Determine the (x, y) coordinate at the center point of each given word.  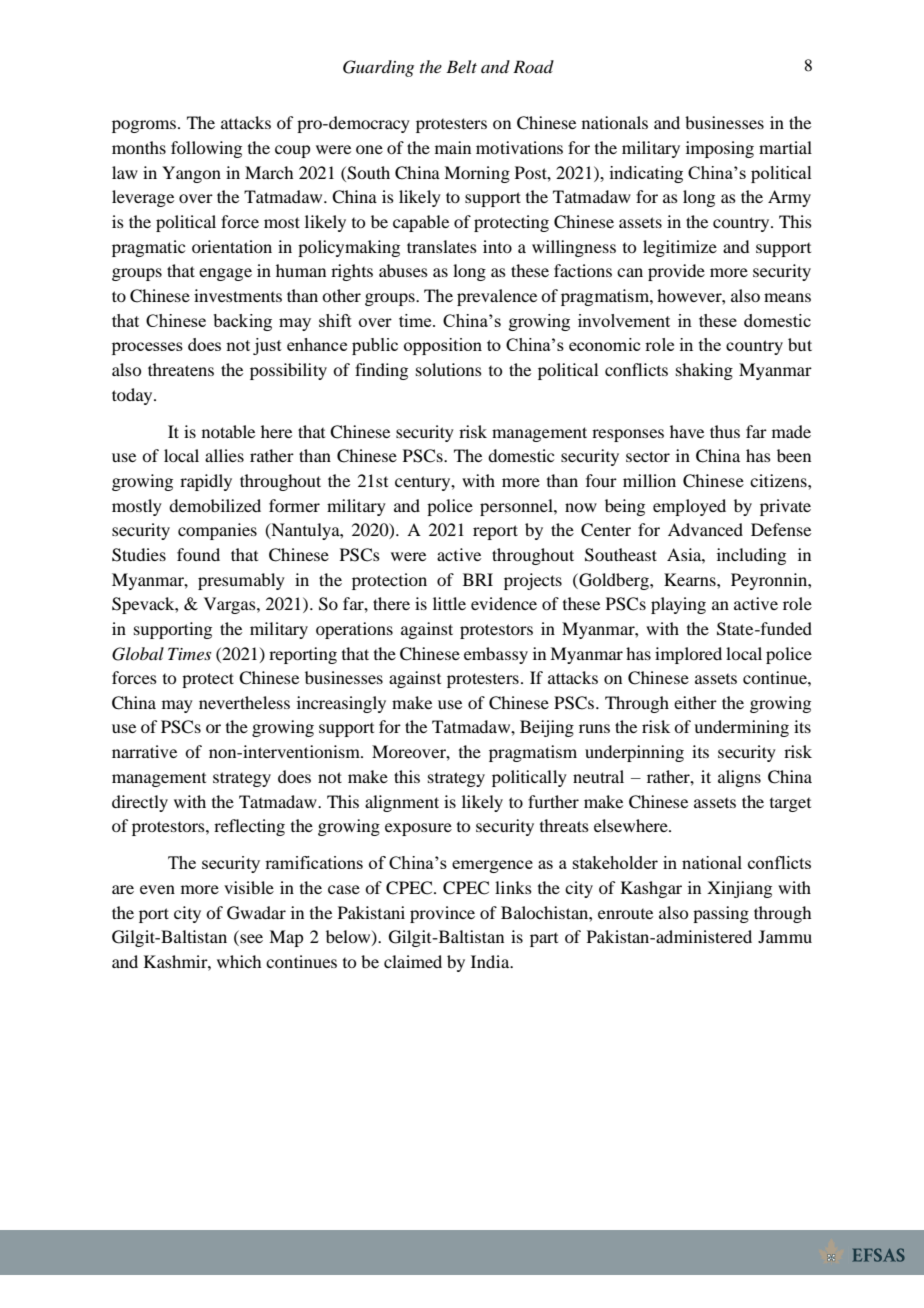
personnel (517, 507)
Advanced (705, 529)
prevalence (497, 297)
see (250, 940)
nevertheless (244, 702)
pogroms (145, 126)
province (442, 914)
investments (238, 295)
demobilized (215, 505)
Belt (461, 66)
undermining (741, 728)
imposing (720, 149)
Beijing (547, 728)
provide (676, 272)
